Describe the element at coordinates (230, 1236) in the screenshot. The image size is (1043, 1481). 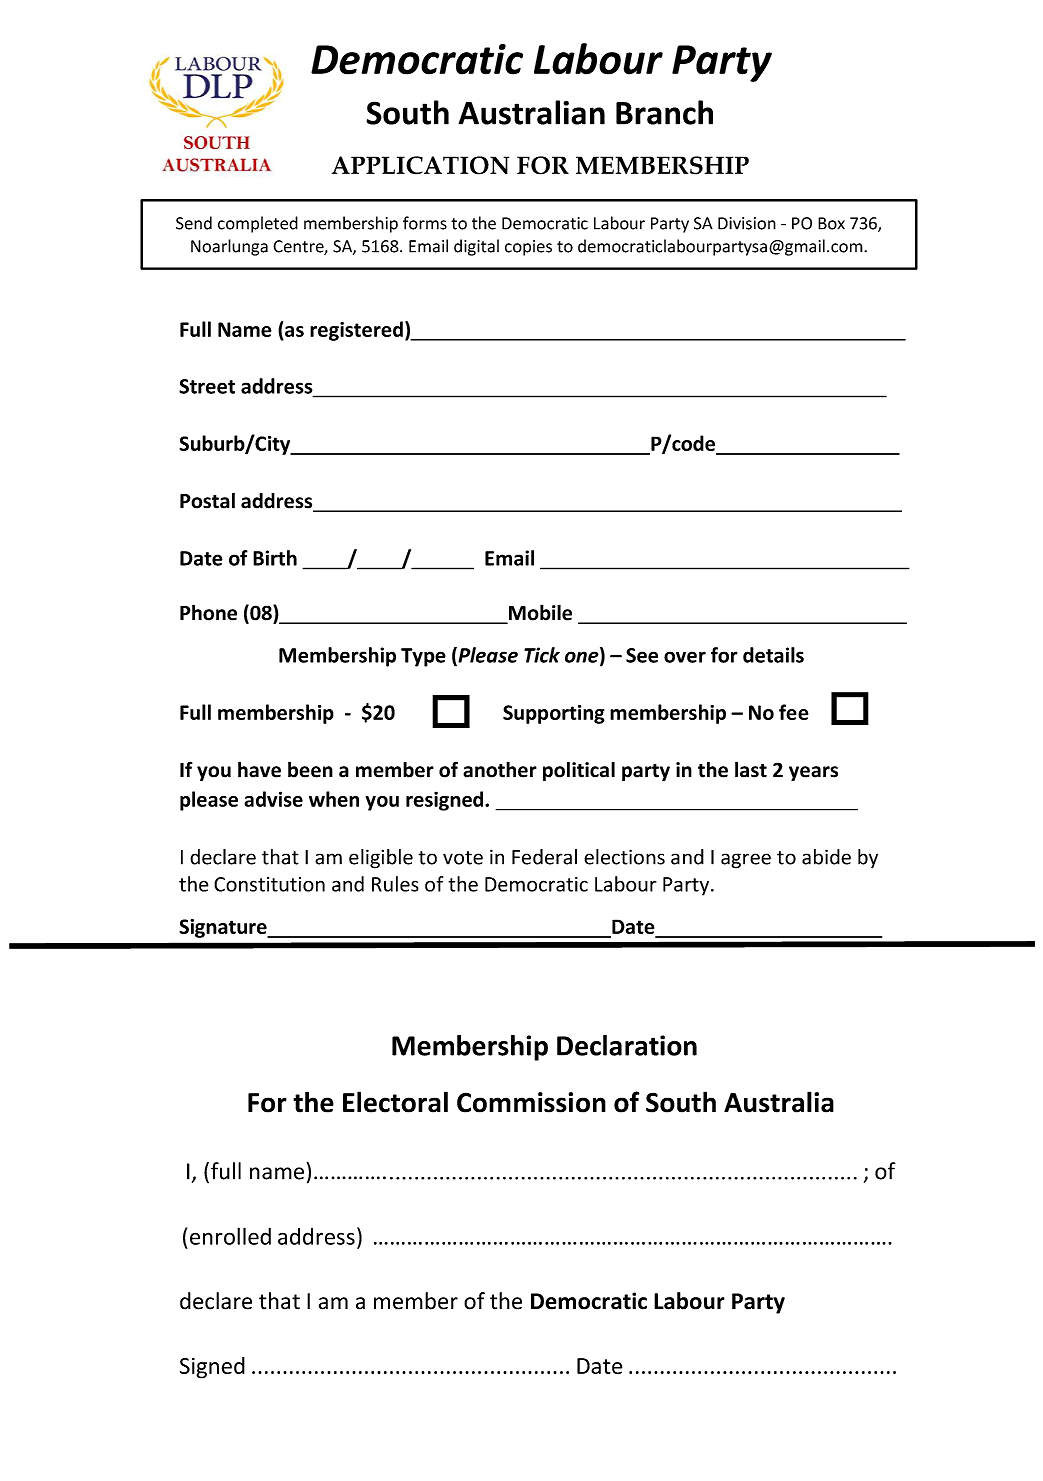
I see `enrolled` at that location.
